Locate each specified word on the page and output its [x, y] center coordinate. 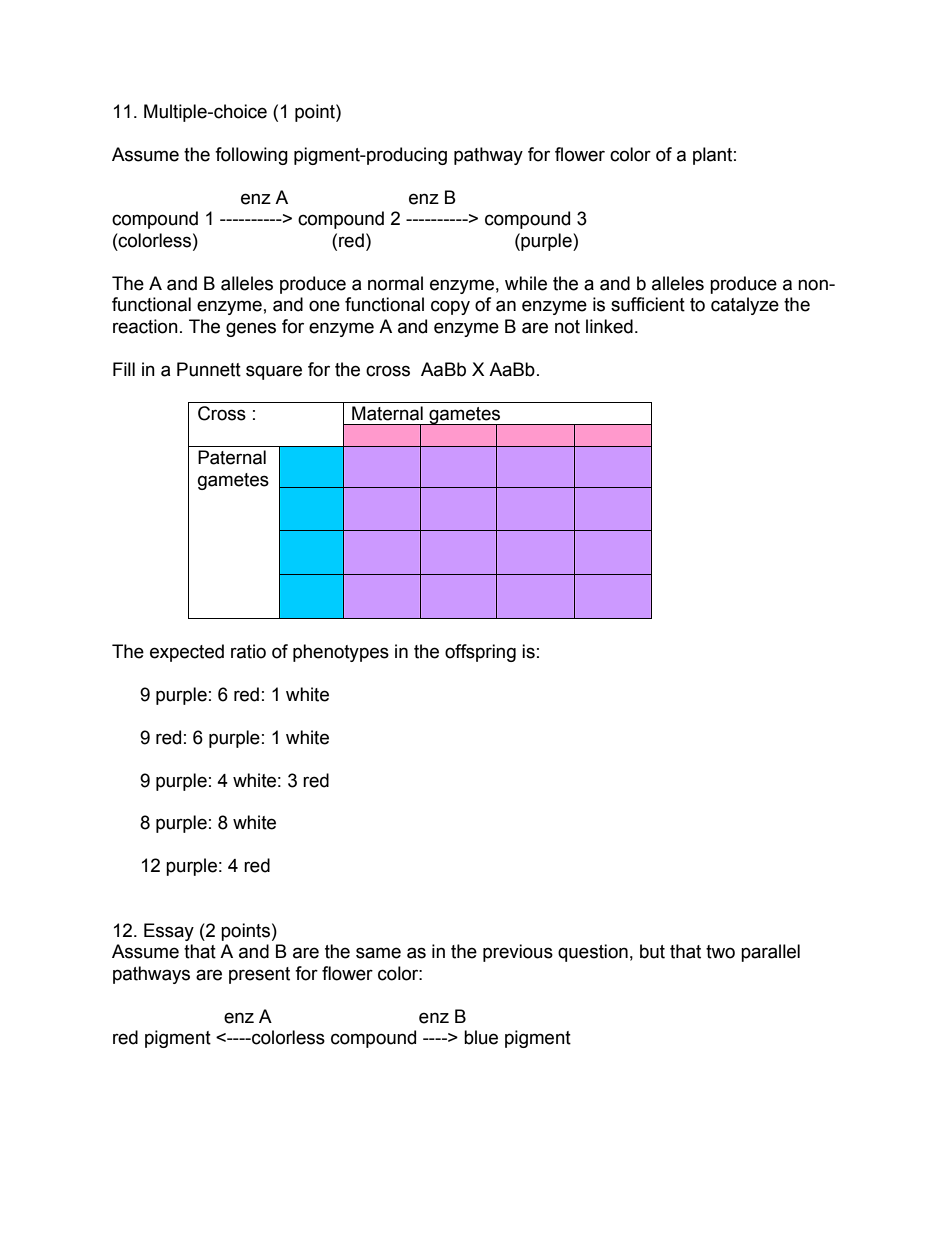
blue [481, 1037]
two [720, 952]
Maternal [387, 413]
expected [187, 653]
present [259, 975]
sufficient [648, 304]
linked [609, 326]
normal [395, 283]
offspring [480, 653]
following [251, 156]
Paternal [232, 457]
